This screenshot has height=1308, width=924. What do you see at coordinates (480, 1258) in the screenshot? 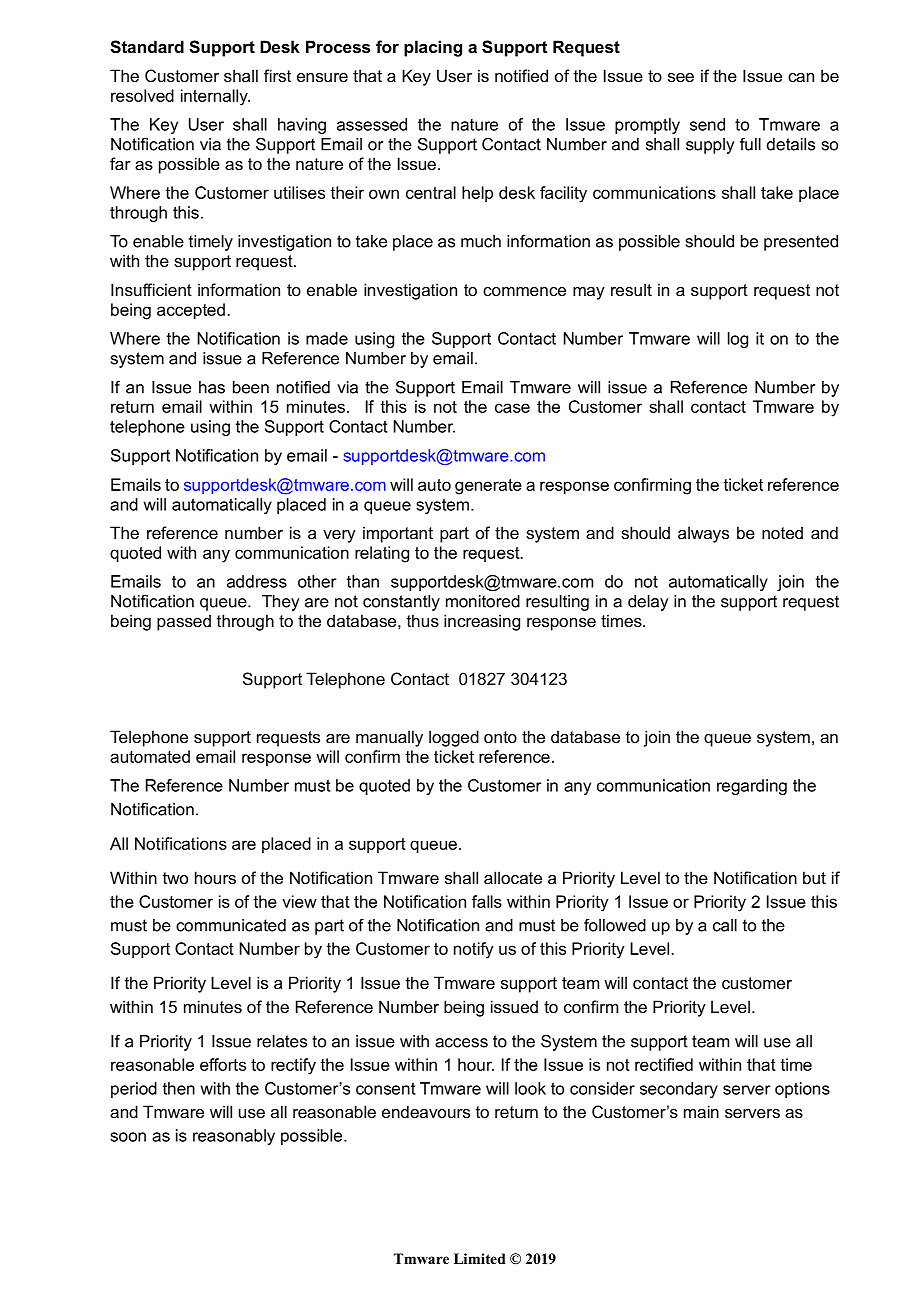
I see `Limited` at bounding box center [480, 1258].
